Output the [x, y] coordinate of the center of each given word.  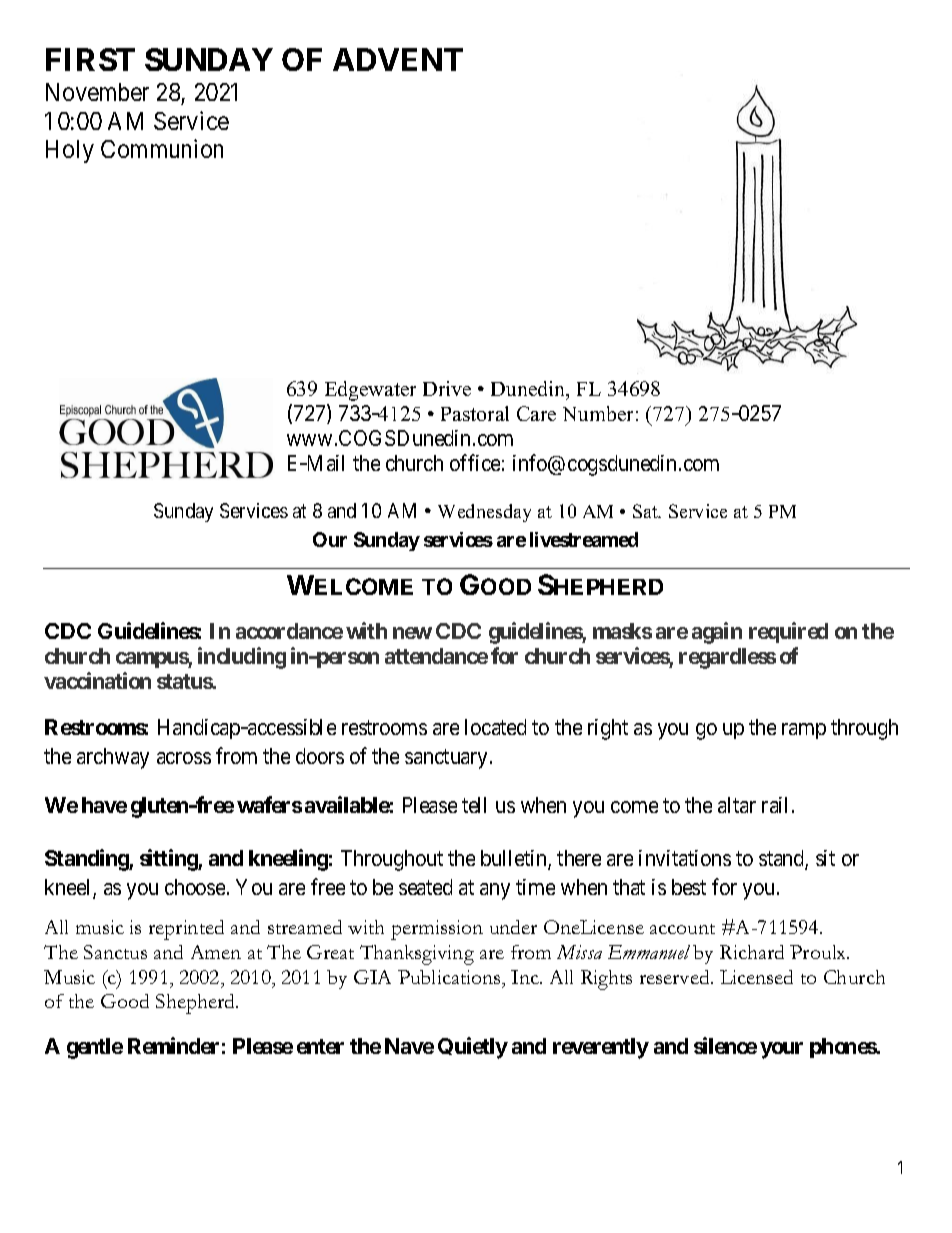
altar [737, 805]
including [242, 658]
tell [474, 805]
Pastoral [475, 413]
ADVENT [398, 59]
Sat [646, 511]
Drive [447, 388]
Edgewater [370, 391]
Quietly [473, 1048]
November [97, 92]
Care [536, 413]
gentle [95, 1048]
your [781, 1050]
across [184, 758]
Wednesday [484, 513]
